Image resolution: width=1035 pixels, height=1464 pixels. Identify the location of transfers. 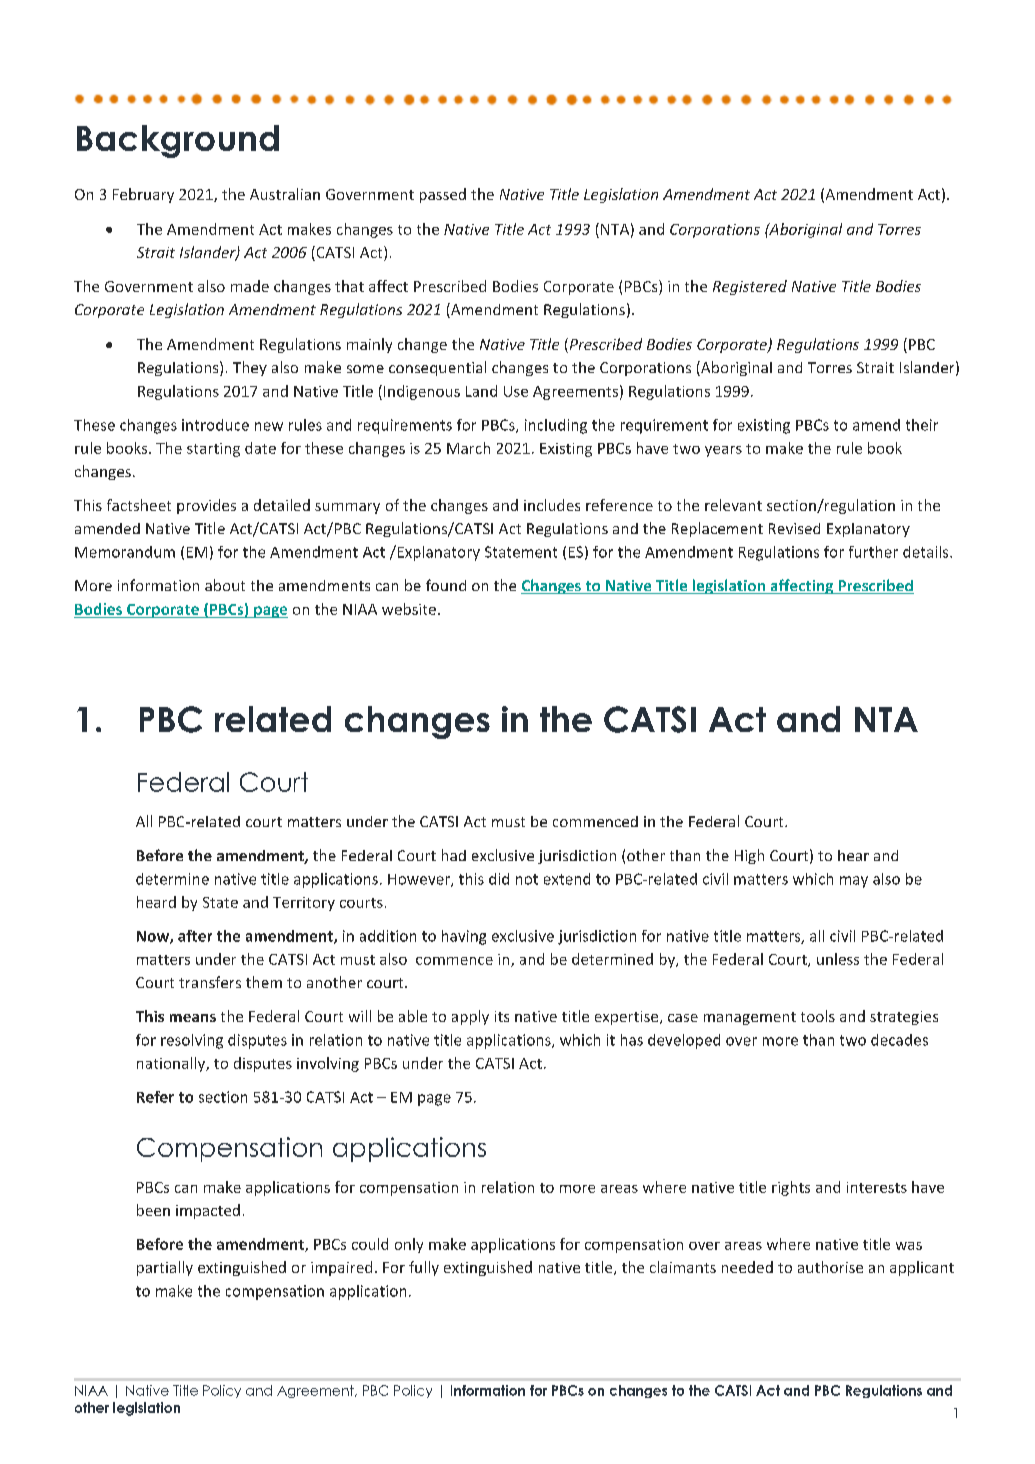
(210, 982).
